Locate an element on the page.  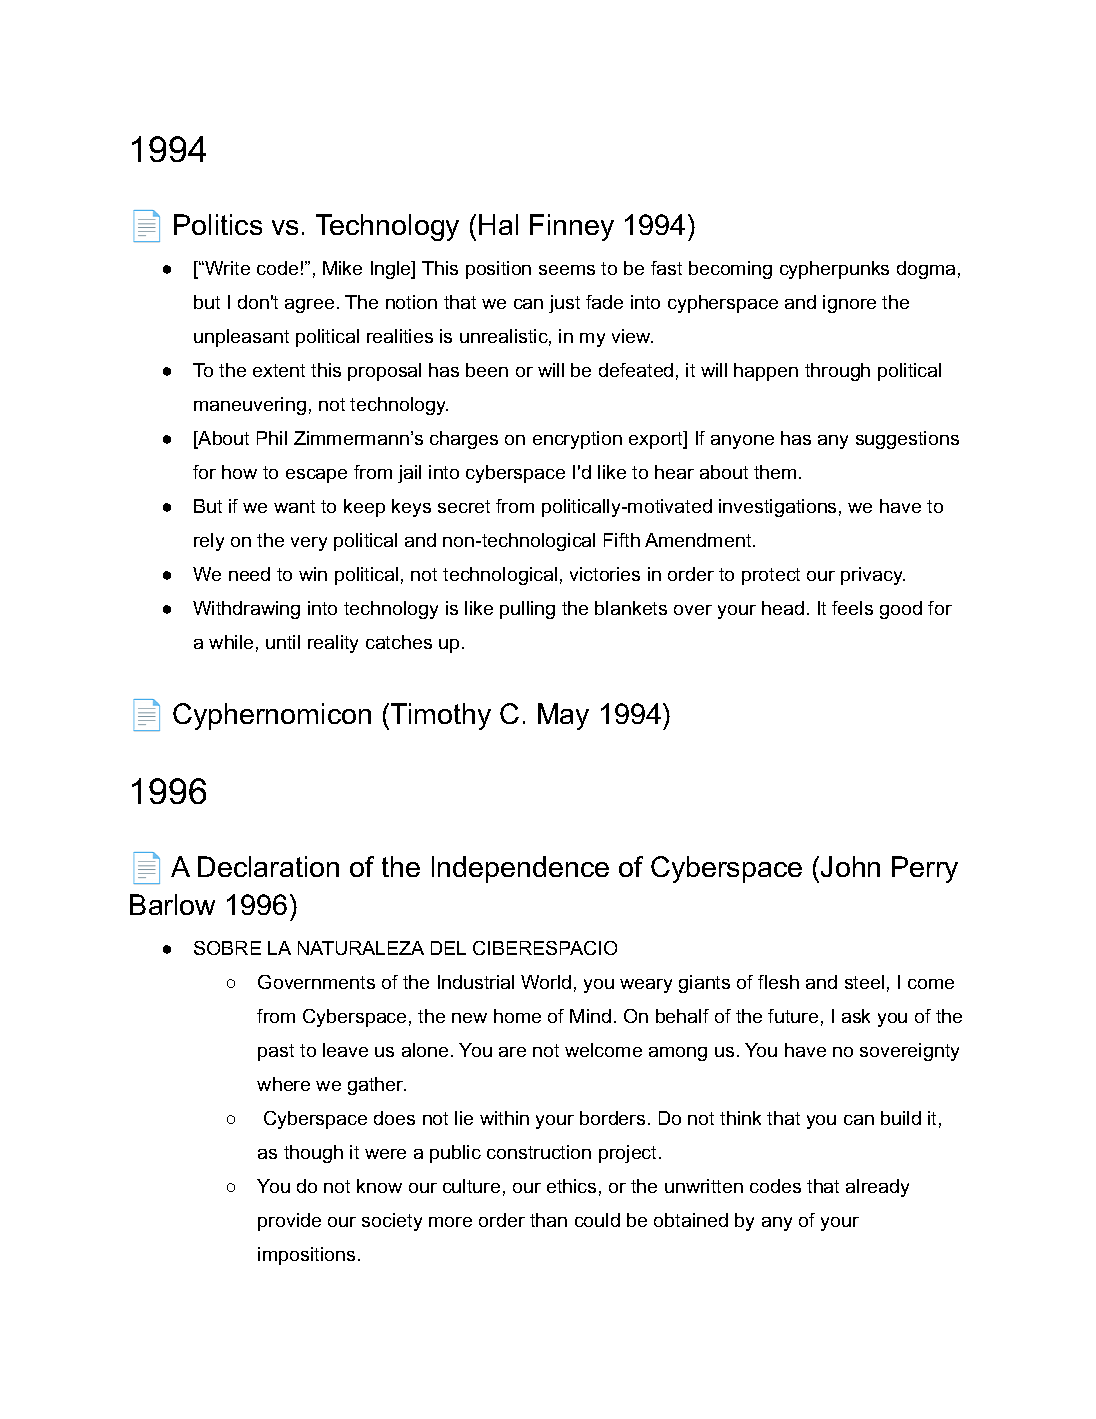
ignore is located at coordinates (849, 304).
